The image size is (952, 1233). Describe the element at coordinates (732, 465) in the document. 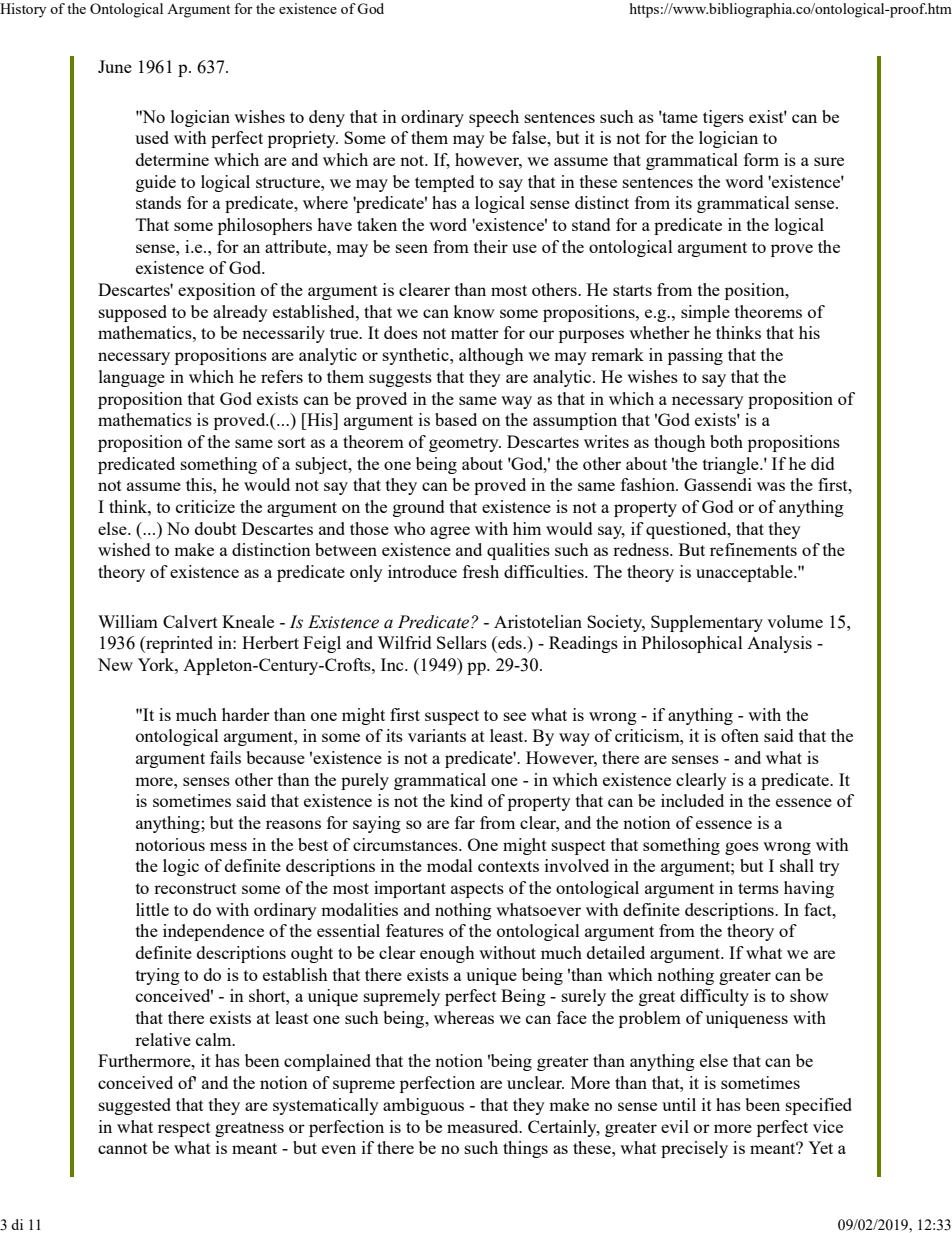

I see `triangle` at that location.
